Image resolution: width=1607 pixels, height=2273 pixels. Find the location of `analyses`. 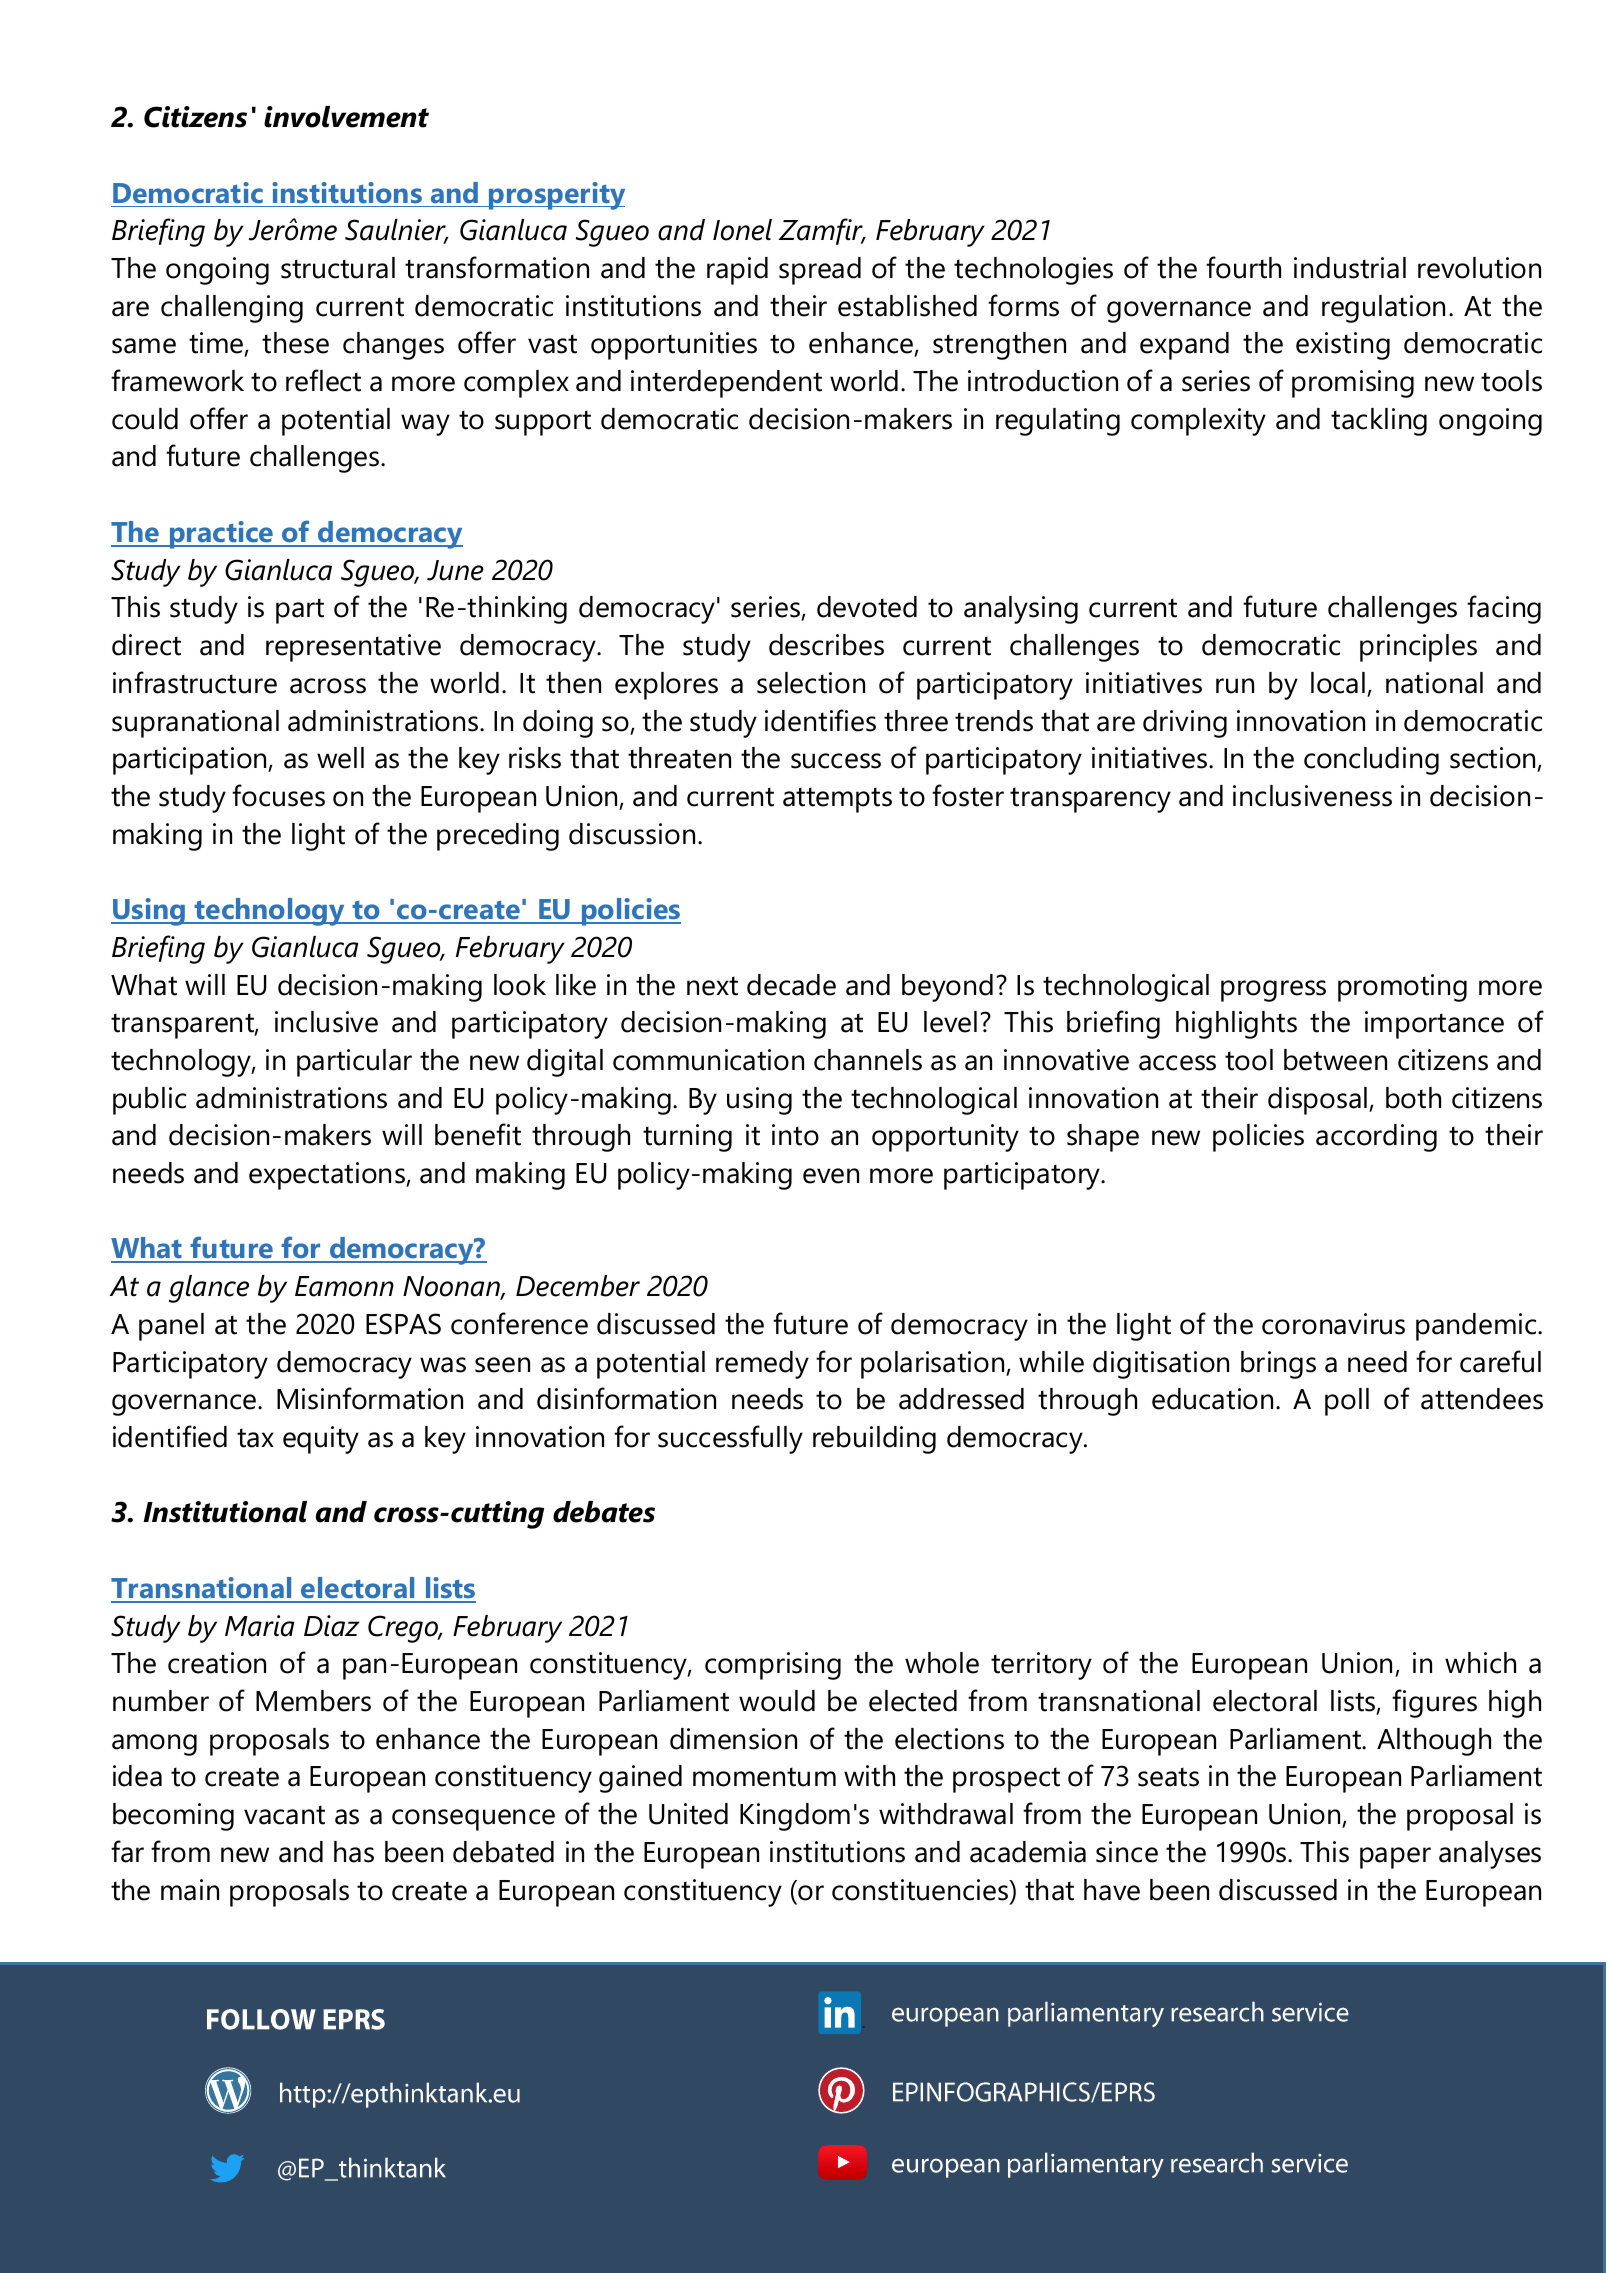

analyses is located at coordinates (1490, 1855).
